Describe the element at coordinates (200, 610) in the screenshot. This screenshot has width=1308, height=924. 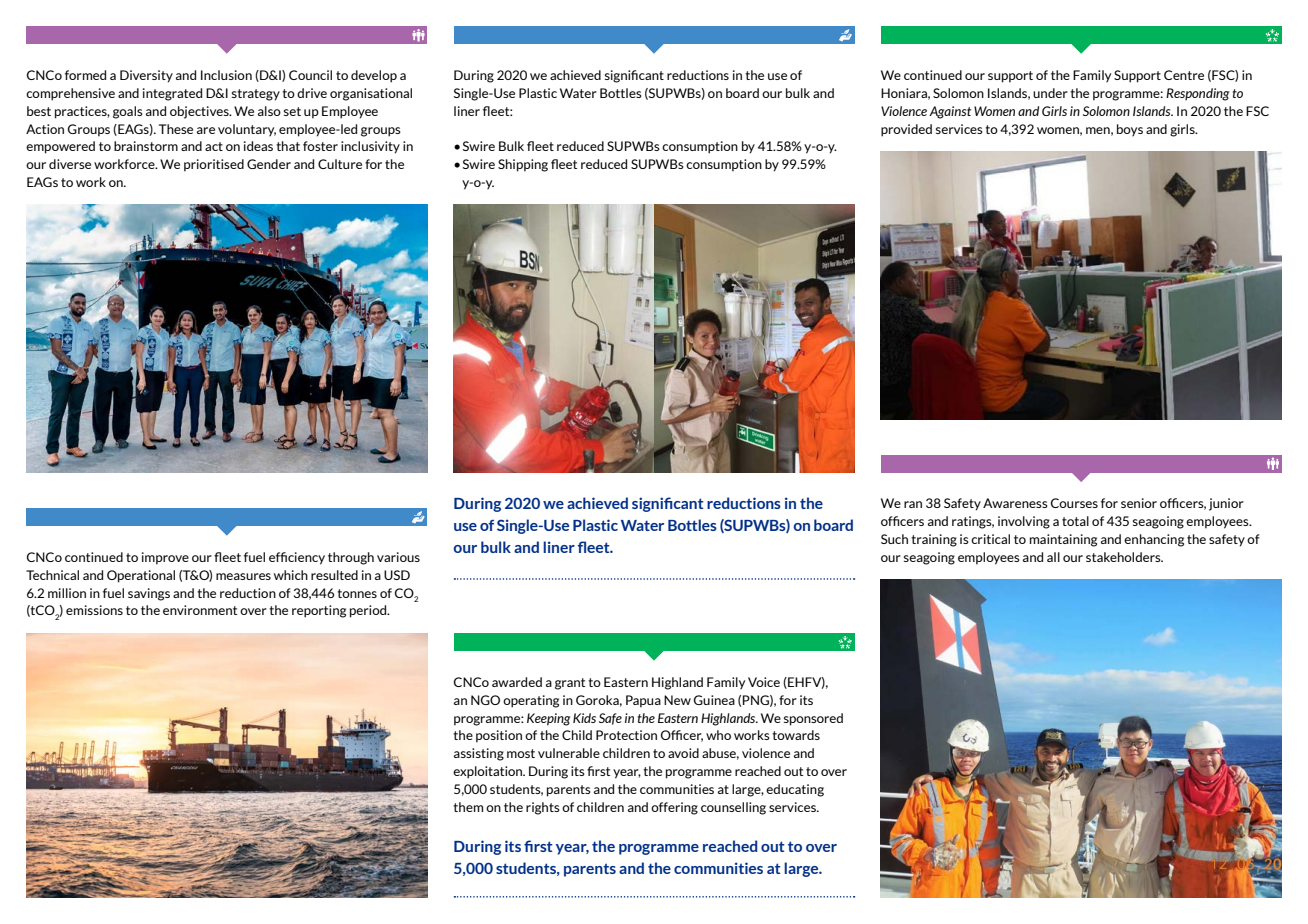
I see `environment` at that location.
